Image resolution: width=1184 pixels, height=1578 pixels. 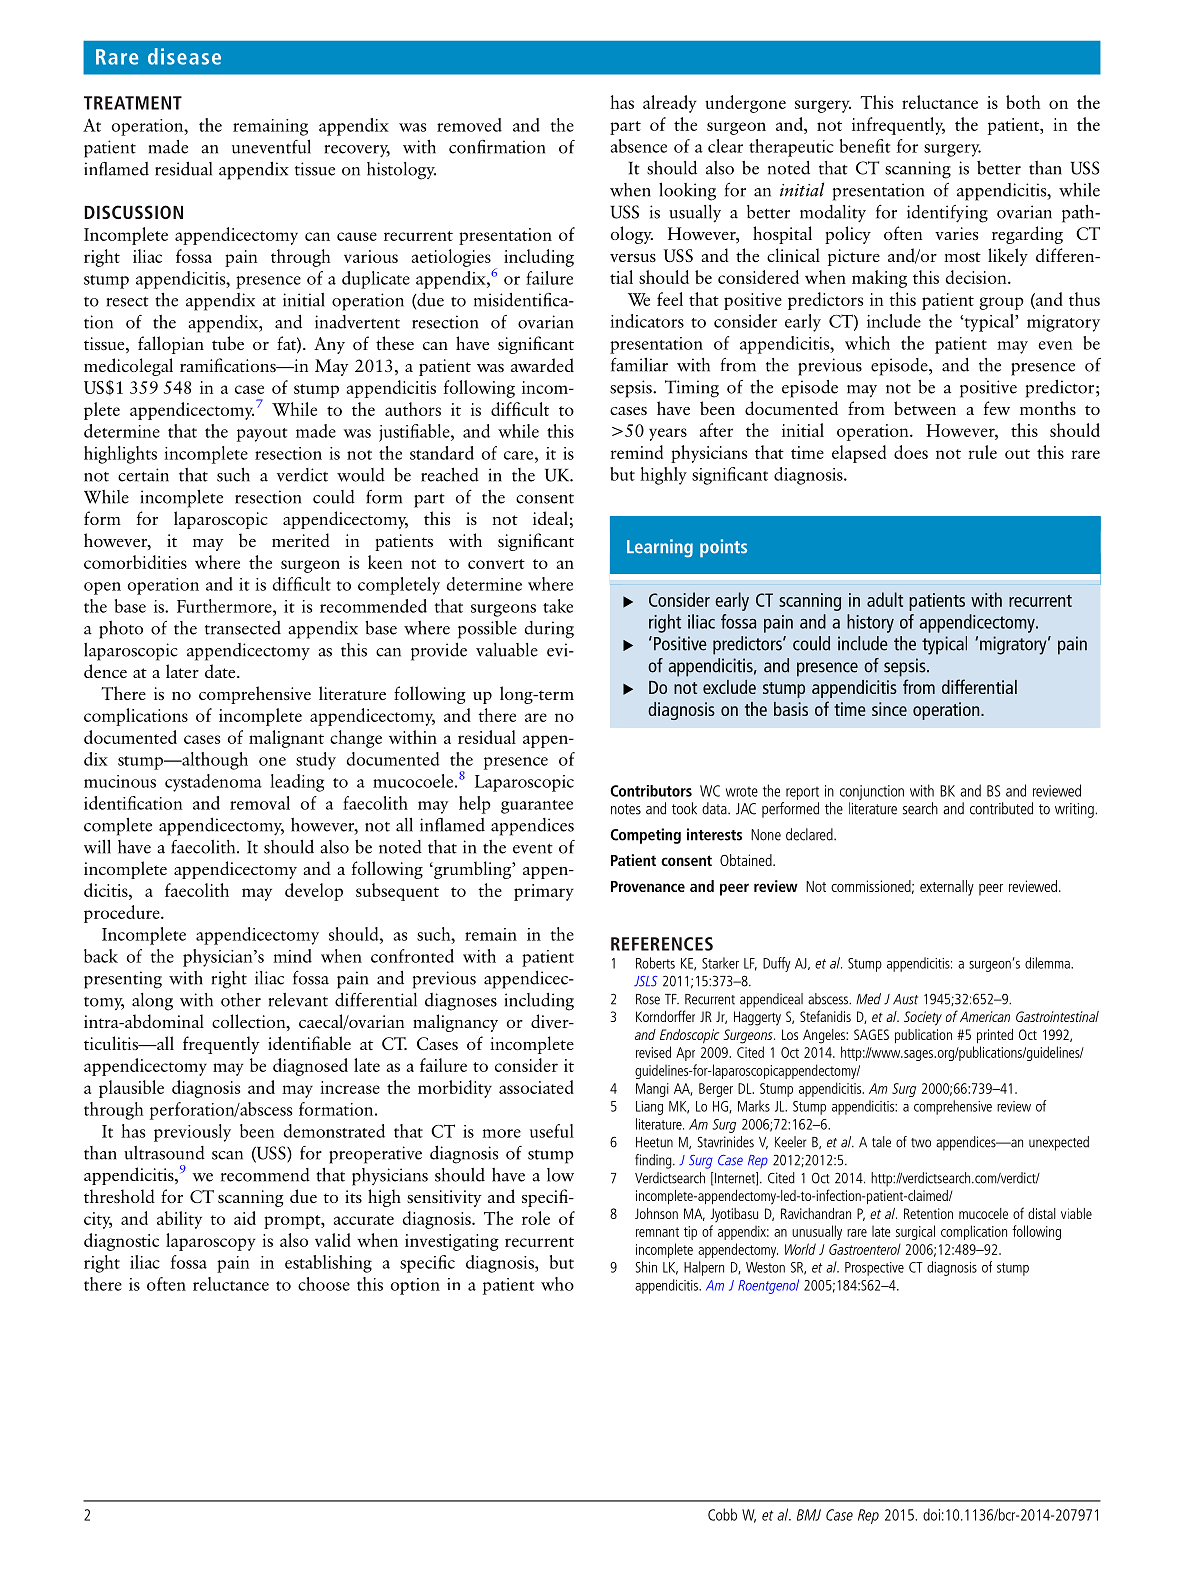 What do you see at coordinates (638, 146) in the screenshot?
I see `absence` at bounding box center [638, 146].
